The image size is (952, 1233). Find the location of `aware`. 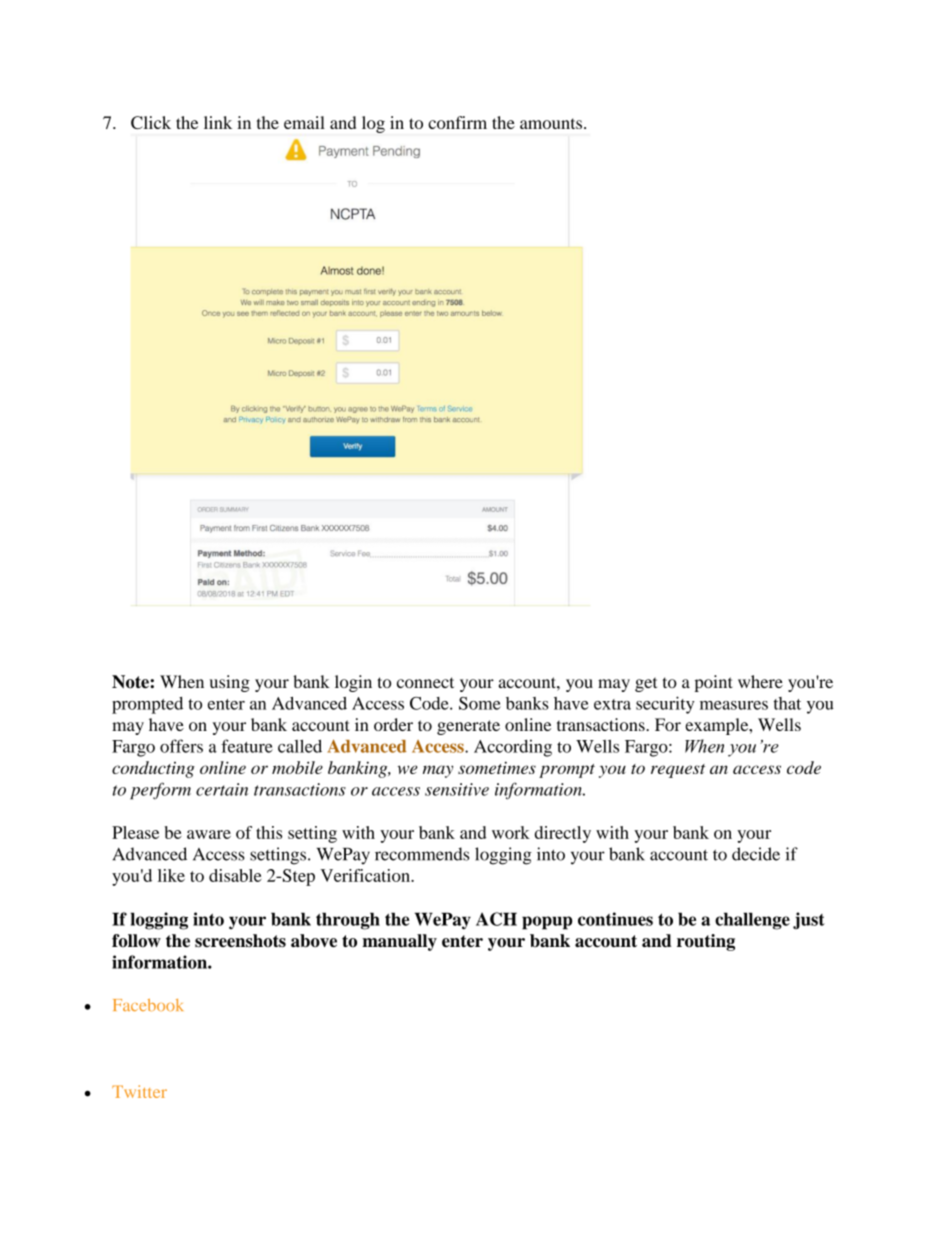

aware is located at coordinates (209, 834).
